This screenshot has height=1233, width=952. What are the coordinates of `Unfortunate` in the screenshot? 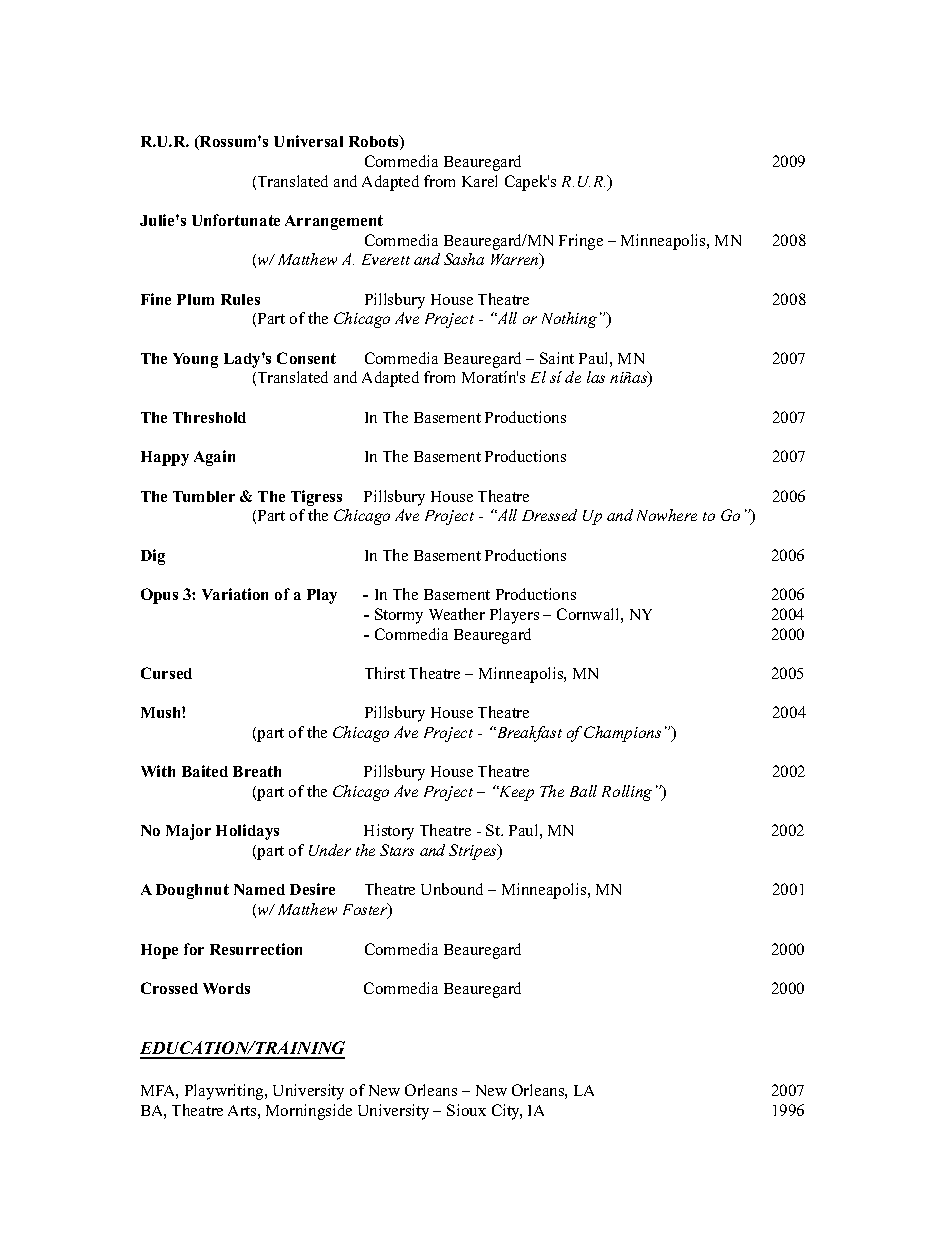 It's located at (236, 220).
